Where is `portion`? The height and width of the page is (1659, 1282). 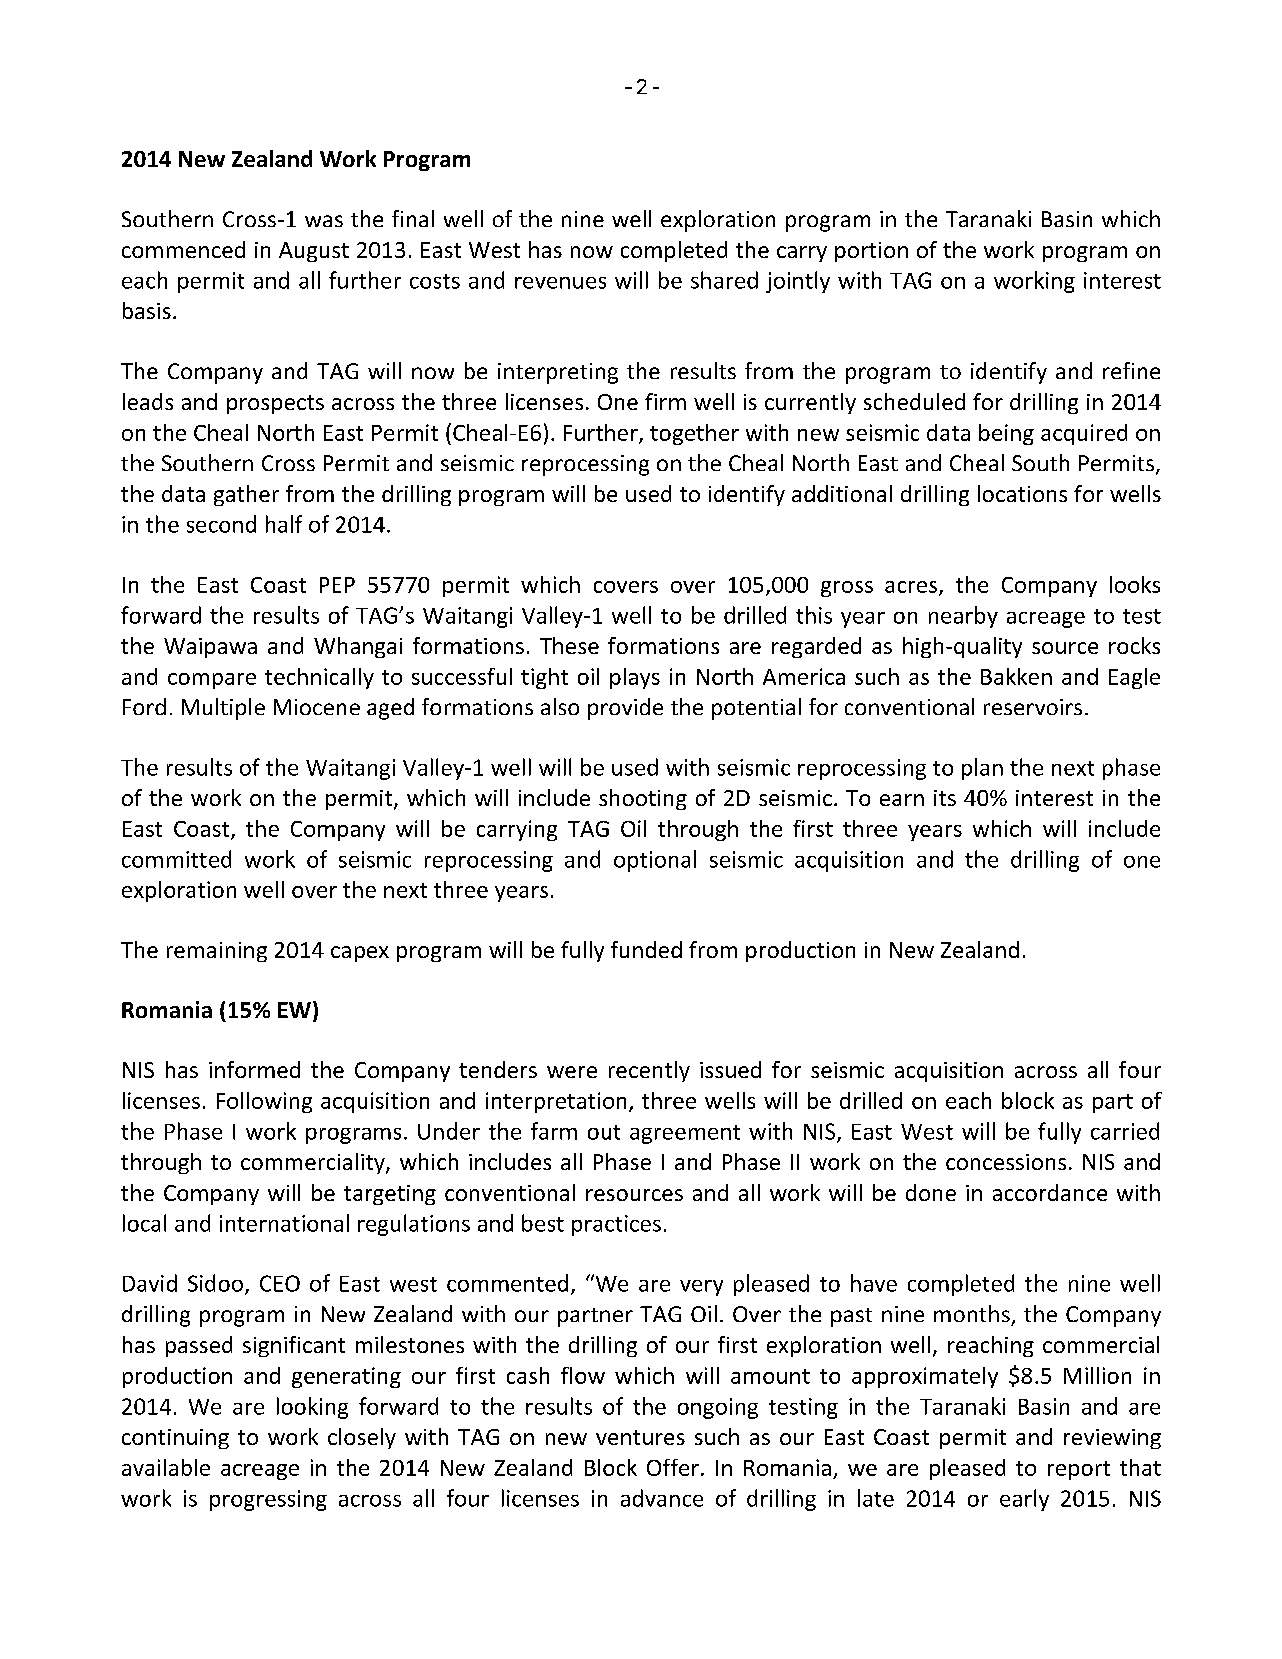
portion is located at coordinates (871, 252).
